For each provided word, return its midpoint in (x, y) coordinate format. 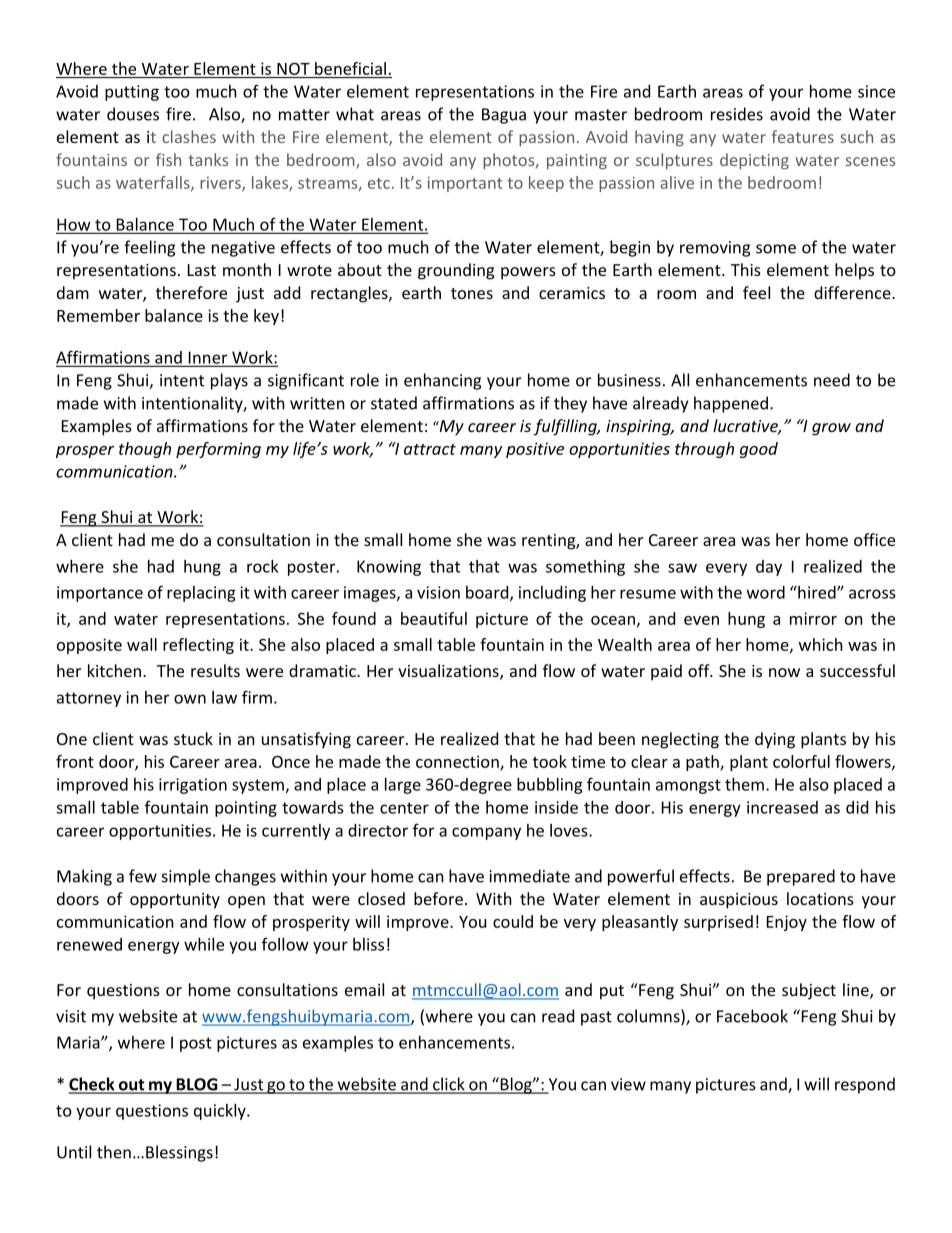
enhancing (442, 381)
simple (186, 877)
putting (132, 93)
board (488, 593)
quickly (221, 1112)
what (355, 114)
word (766, 592)
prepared (801, 877)
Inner (208, 358)
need (832, 380)
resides (737, 114)
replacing (201, 594)
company (486, 833)
